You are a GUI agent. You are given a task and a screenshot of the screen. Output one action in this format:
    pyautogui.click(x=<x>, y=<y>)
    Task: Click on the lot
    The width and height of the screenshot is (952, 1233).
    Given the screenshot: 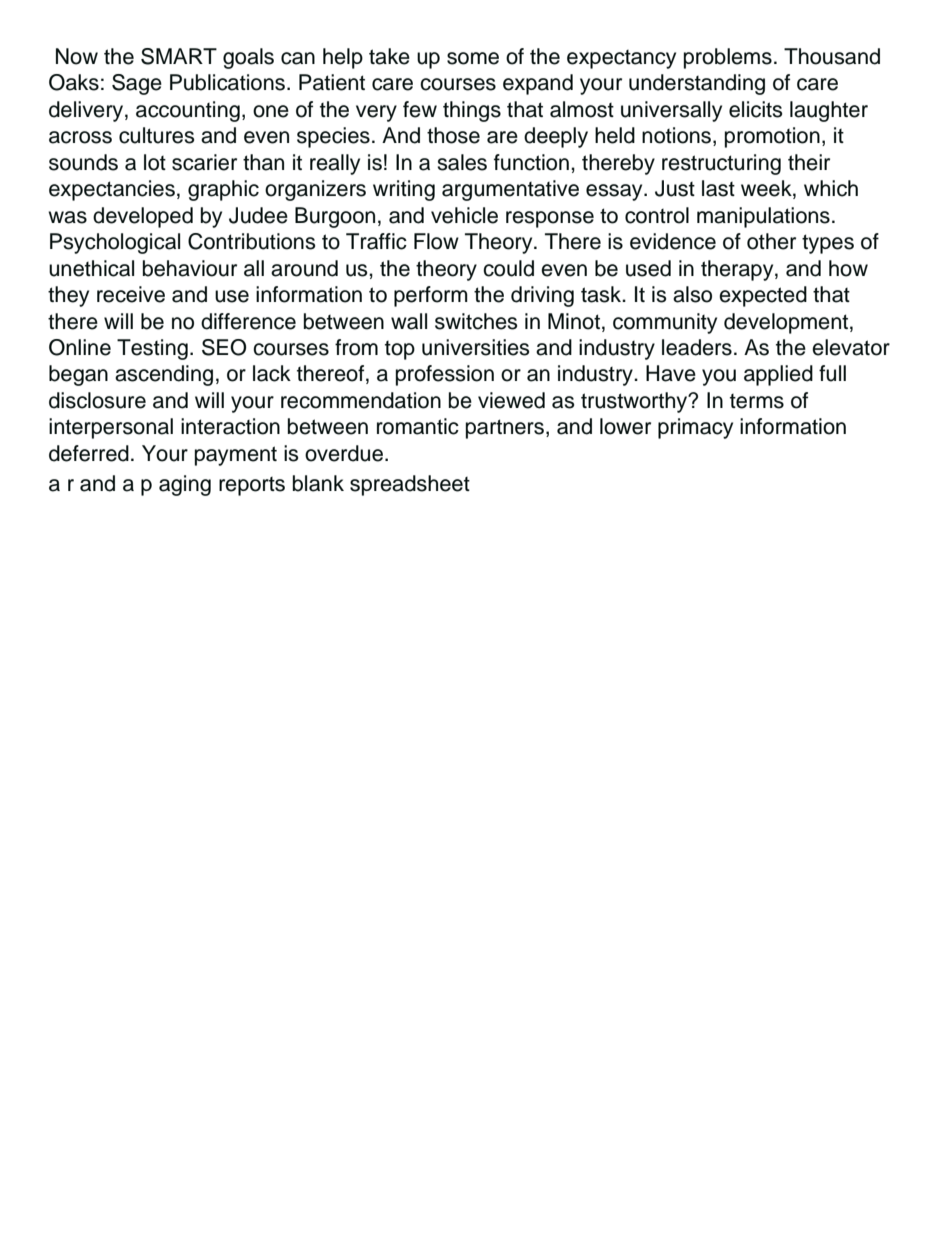 What is the action you would take?
    pyautogui.click(x=155, y=162)
